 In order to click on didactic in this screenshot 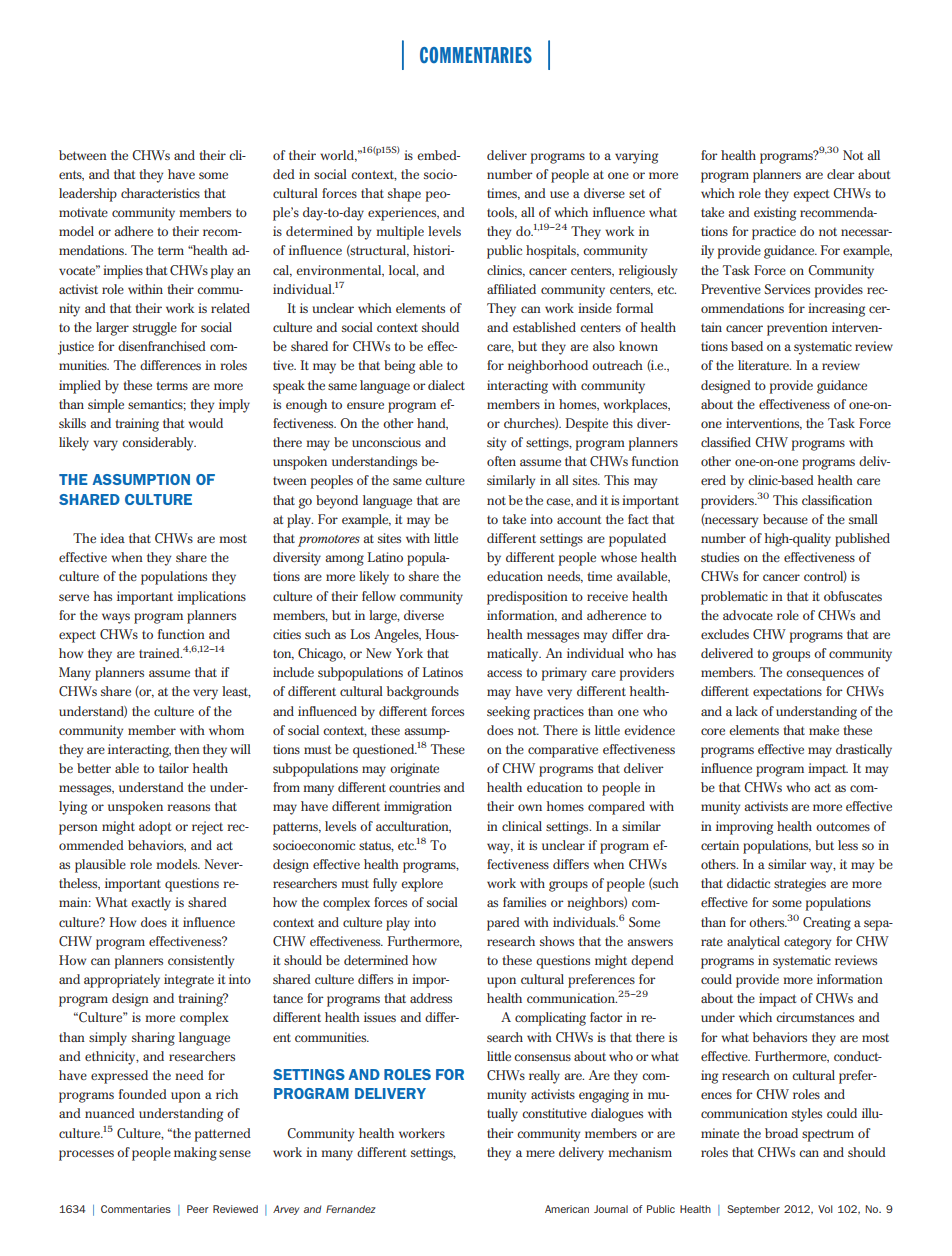, I will do `click(748, 883)`.
